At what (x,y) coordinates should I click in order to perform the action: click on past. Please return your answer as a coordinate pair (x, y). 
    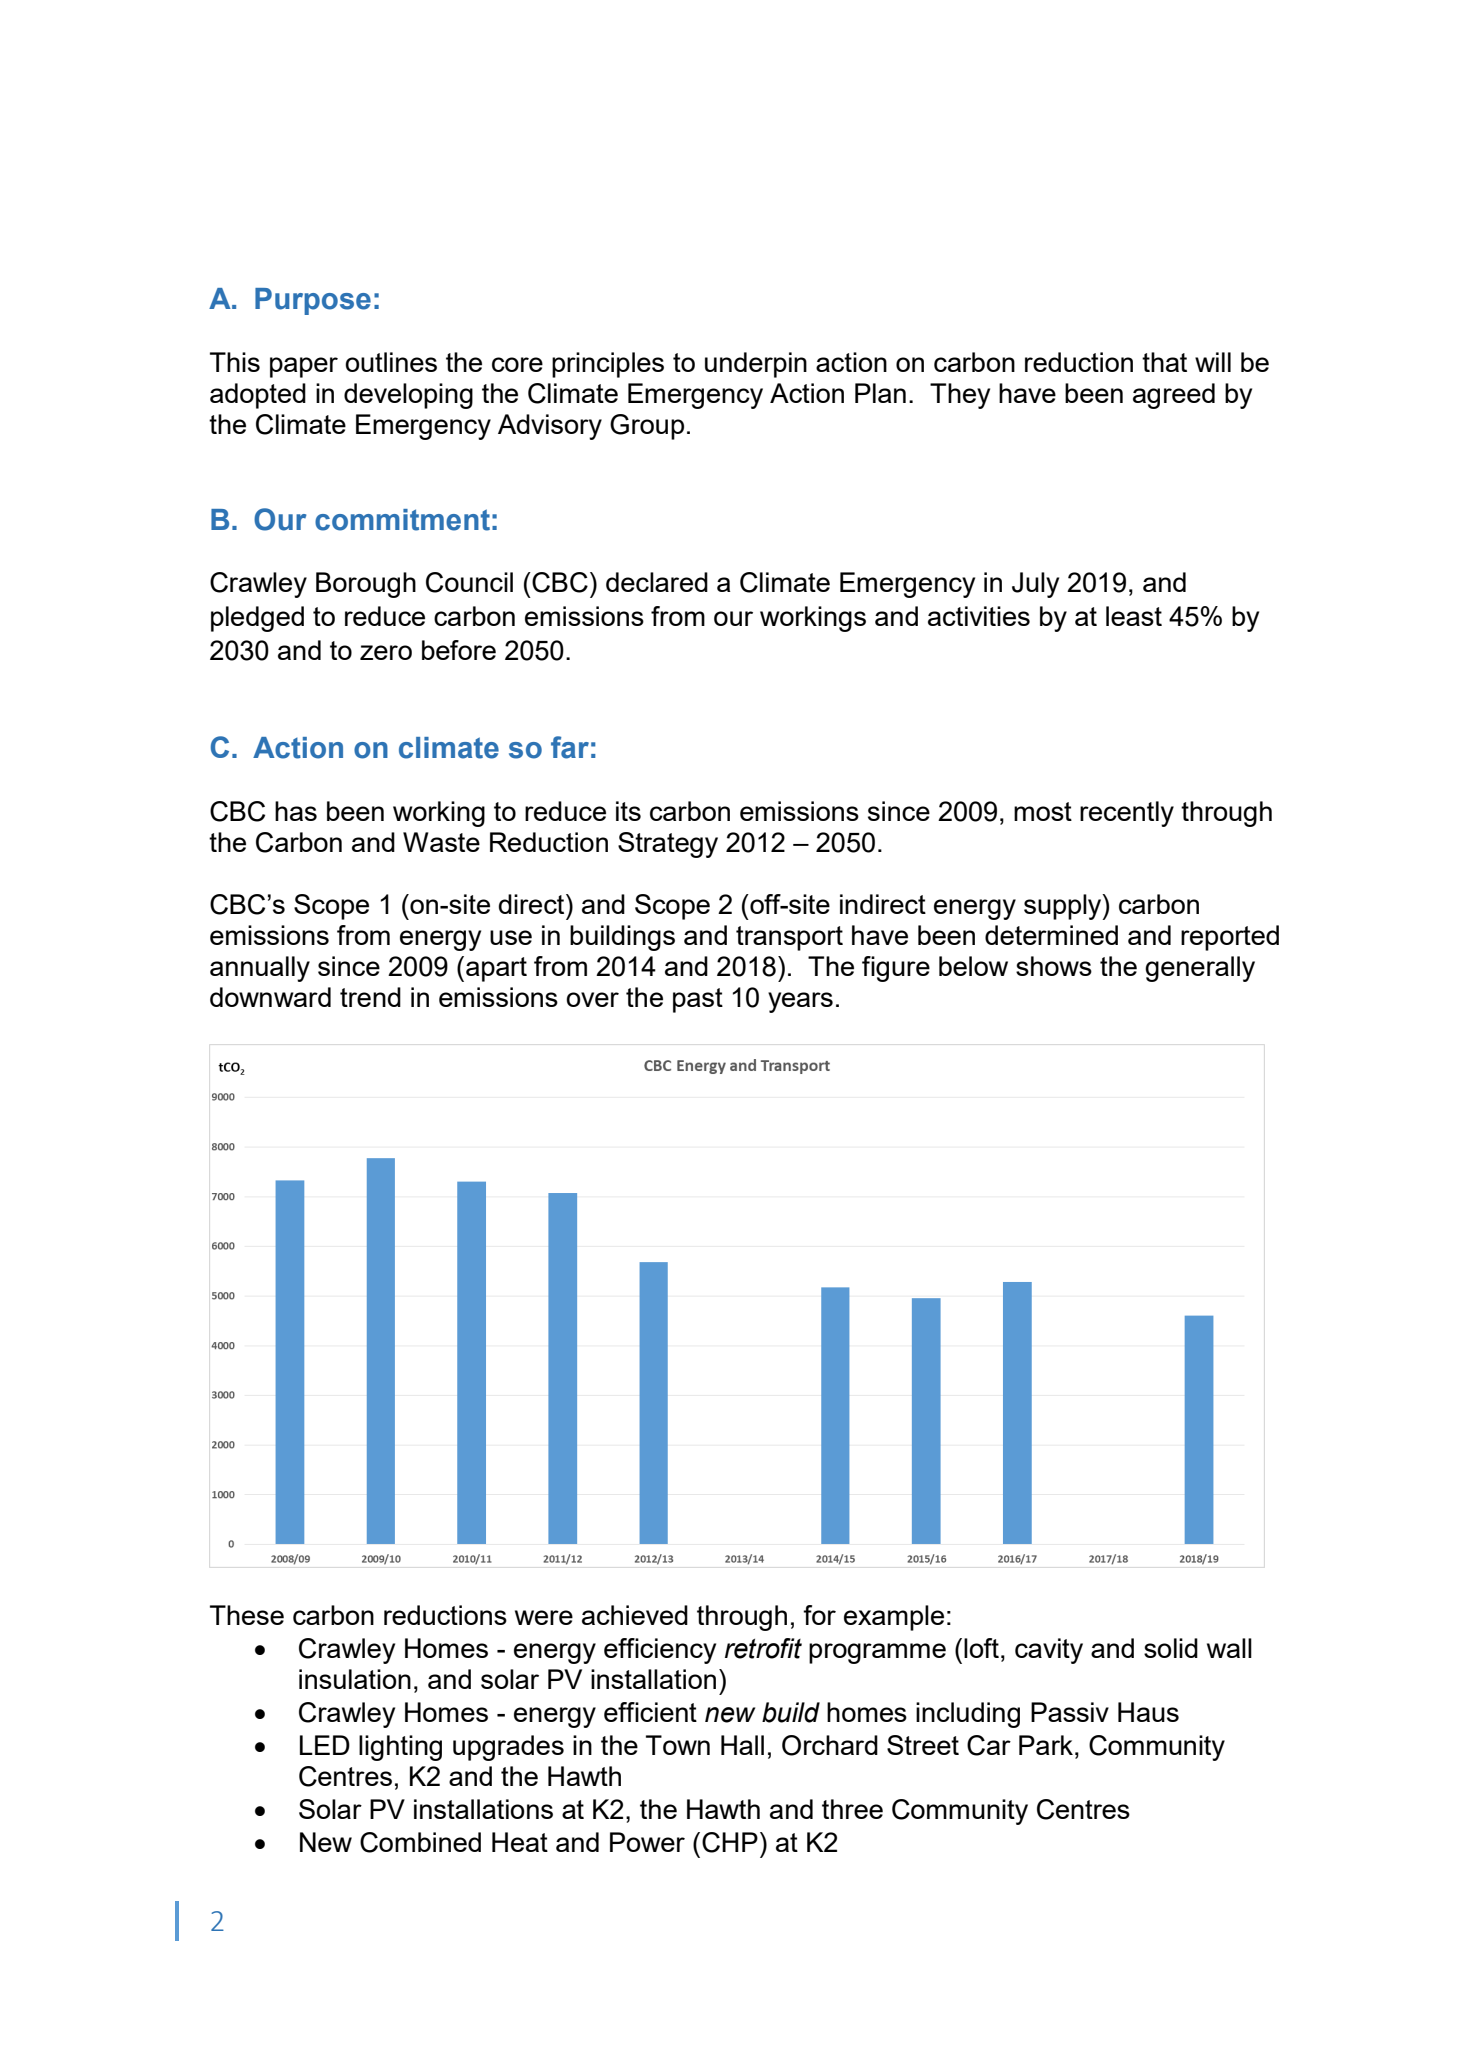
    Looking at the image, I should click on (698, 1000).
